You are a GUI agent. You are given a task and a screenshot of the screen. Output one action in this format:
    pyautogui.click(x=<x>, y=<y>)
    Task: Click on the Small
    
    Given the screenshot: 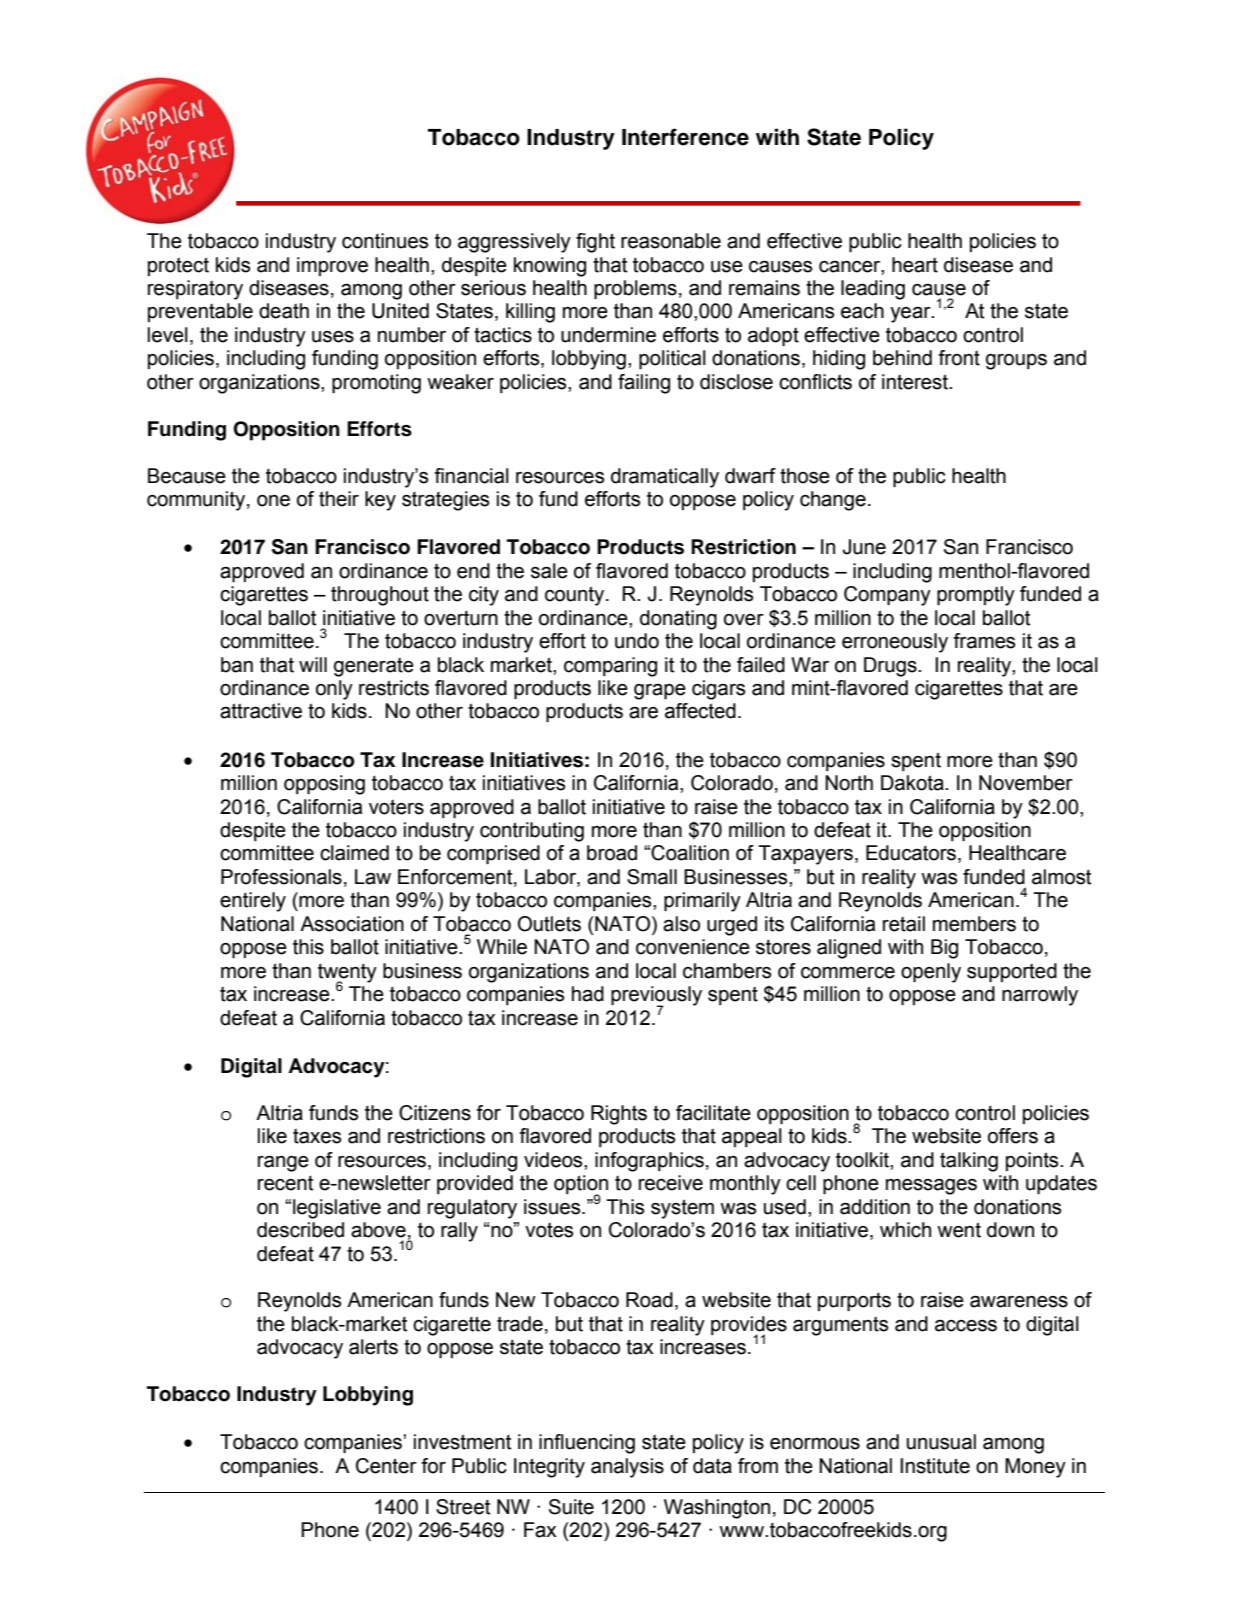 What is the action you would take?
    pyautogui.click(x=652, y=877)
